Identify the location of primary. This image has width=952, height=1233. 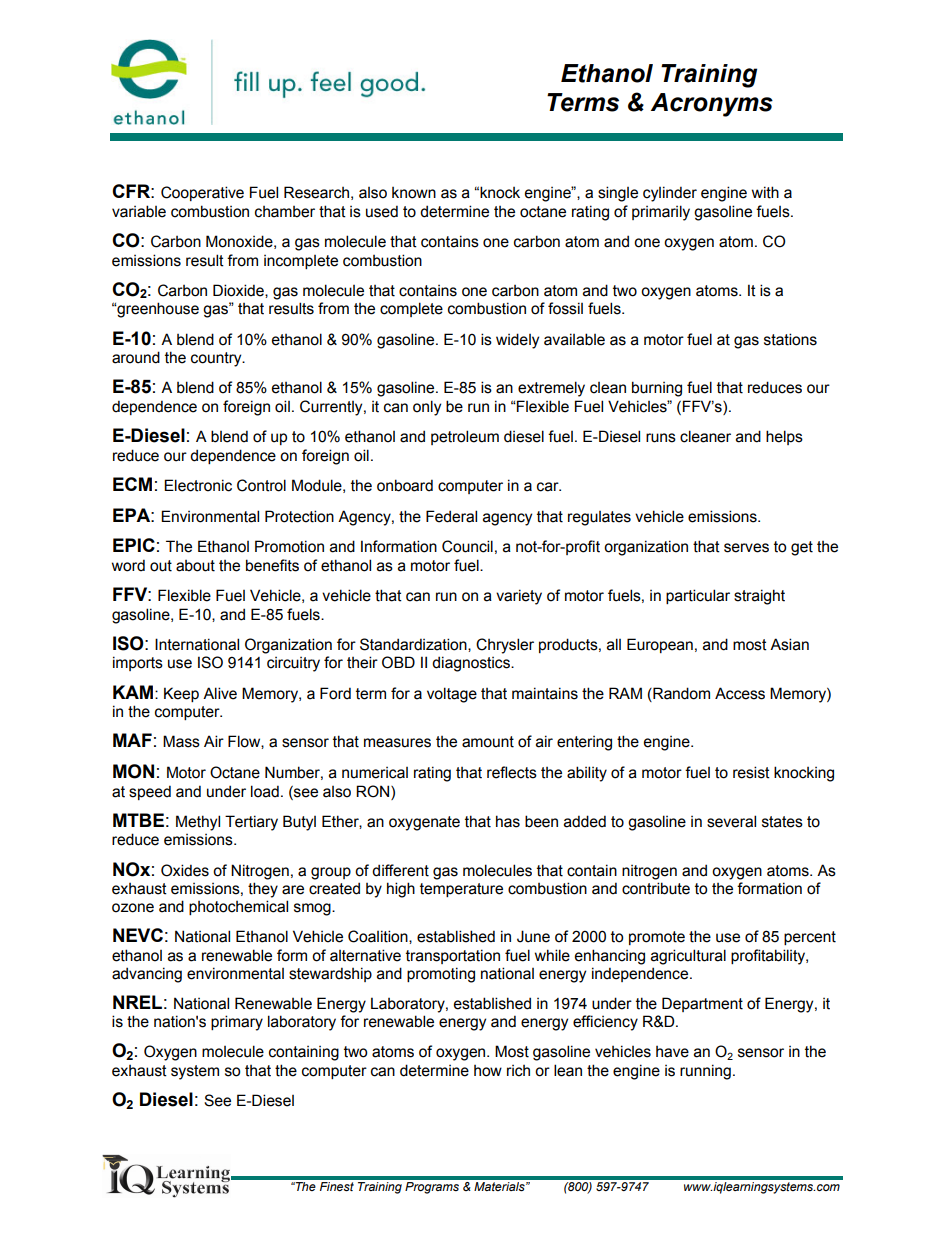
(237, 1023).
